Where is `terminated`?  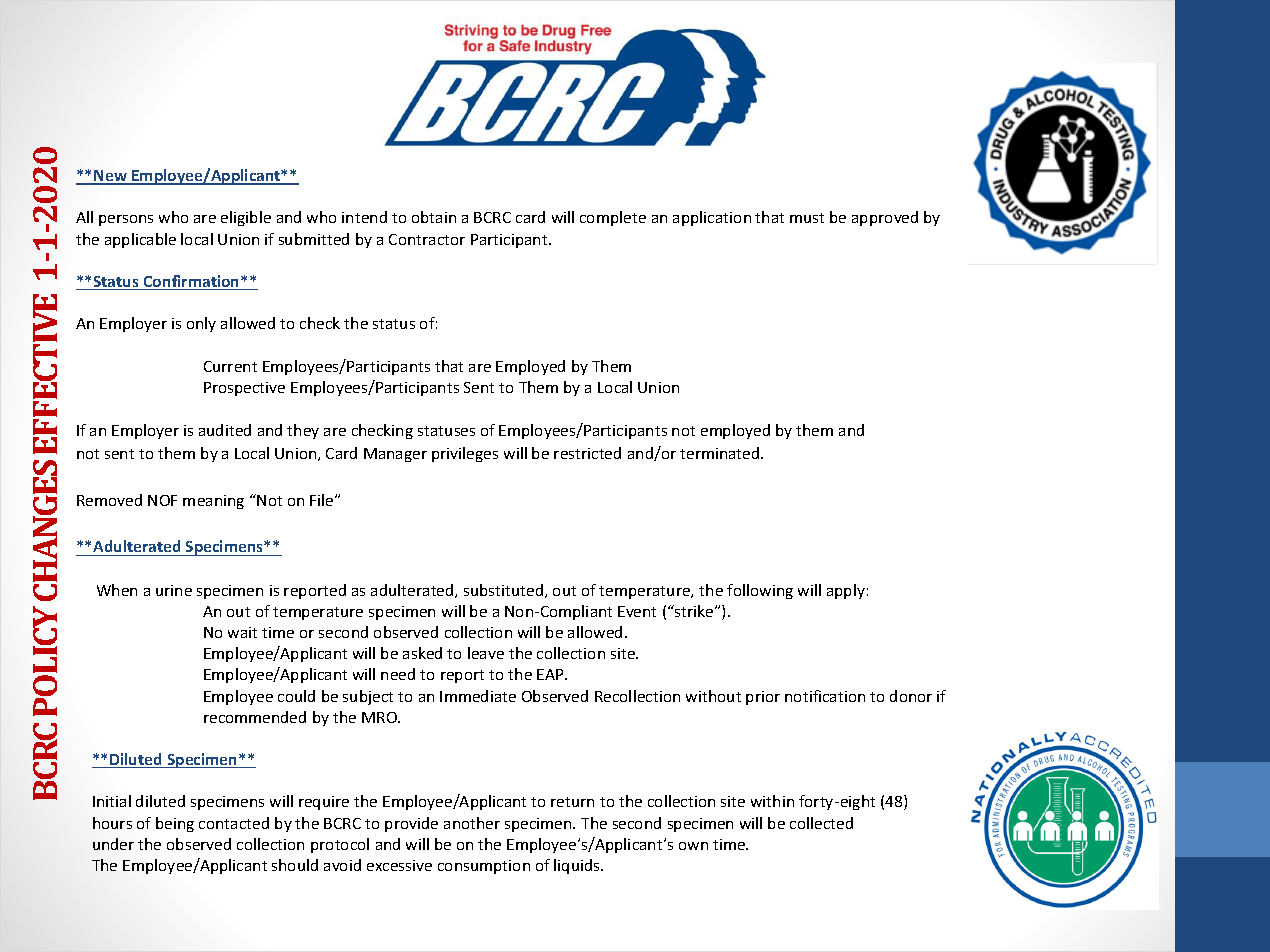
terminated is located at coordinates (721, 453).
